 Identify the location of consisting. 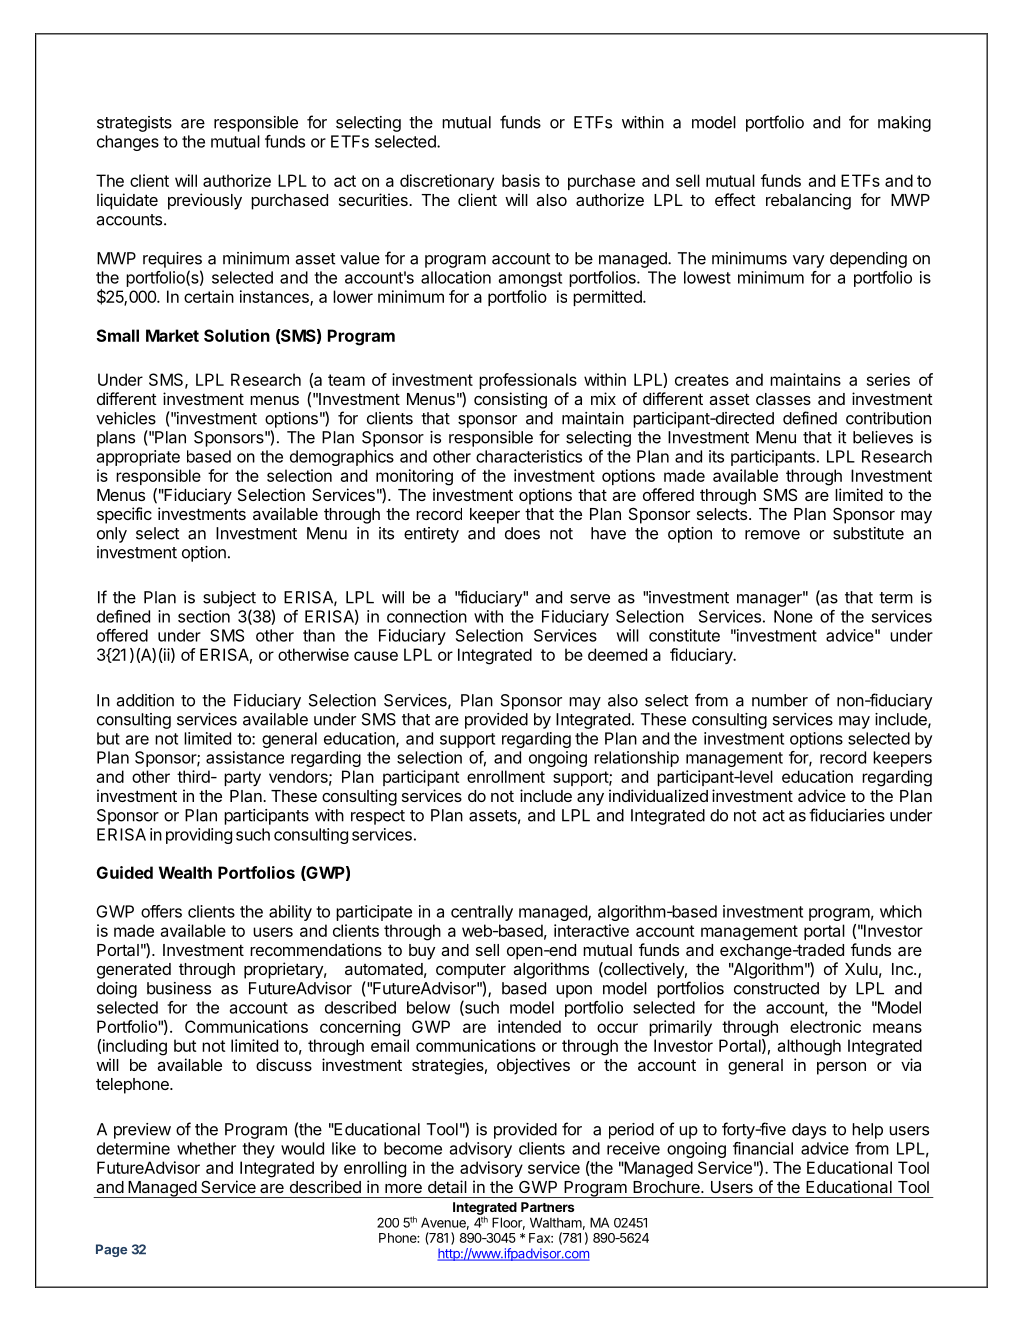
(510, 400).
